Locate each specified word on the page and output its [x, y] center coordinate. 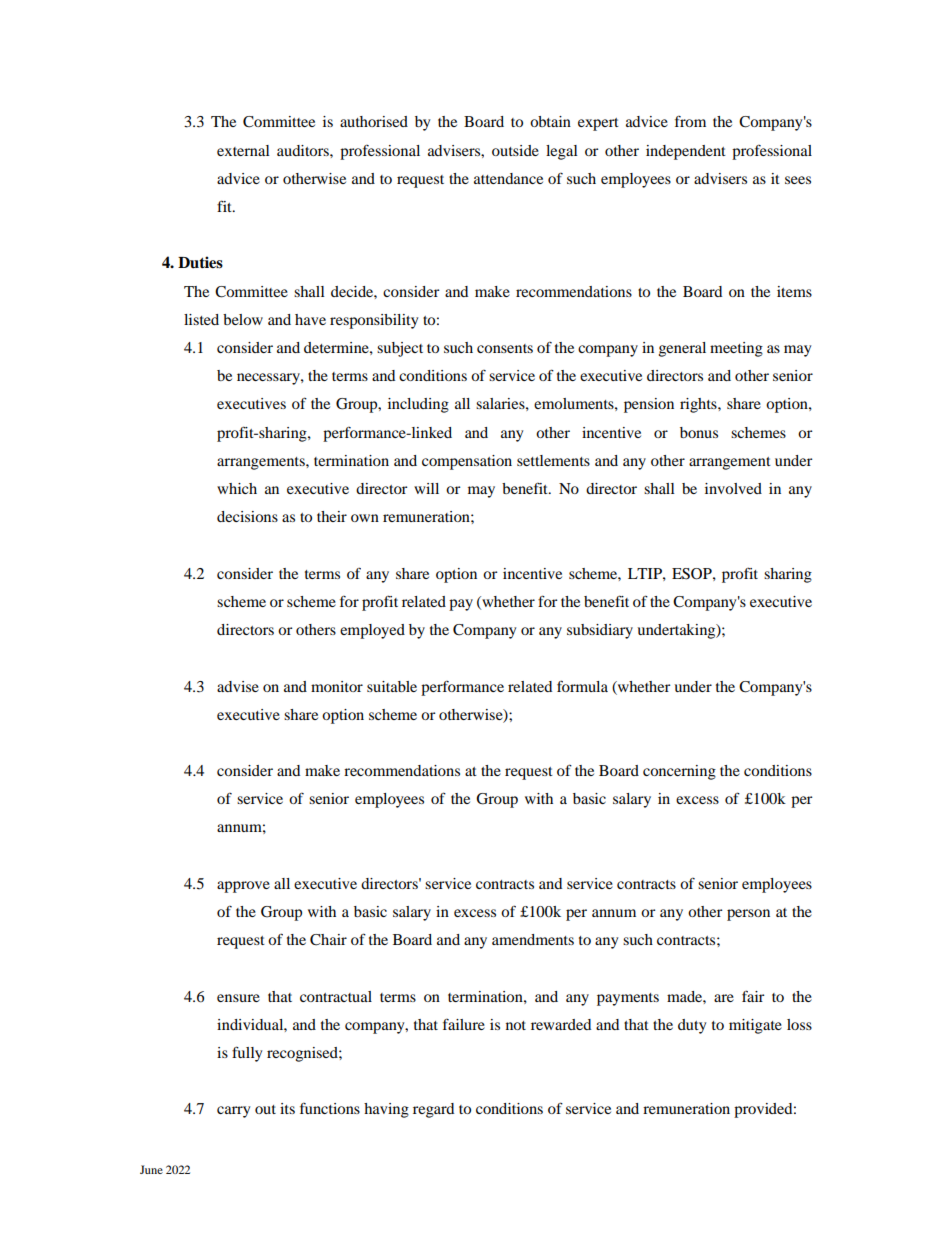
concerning [679, 772]
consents [505, 348]
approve [243, 887]
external [243, 150]
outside [515, 150]
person [748, 915]
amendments [533, 939]
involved [733, 488]
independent [686, 152]
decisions [247, 516]
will [426, 488]
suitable [392, 686]
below [243, 319]
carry [233, 1112]
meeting [736, 349]
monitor [337, 686]
